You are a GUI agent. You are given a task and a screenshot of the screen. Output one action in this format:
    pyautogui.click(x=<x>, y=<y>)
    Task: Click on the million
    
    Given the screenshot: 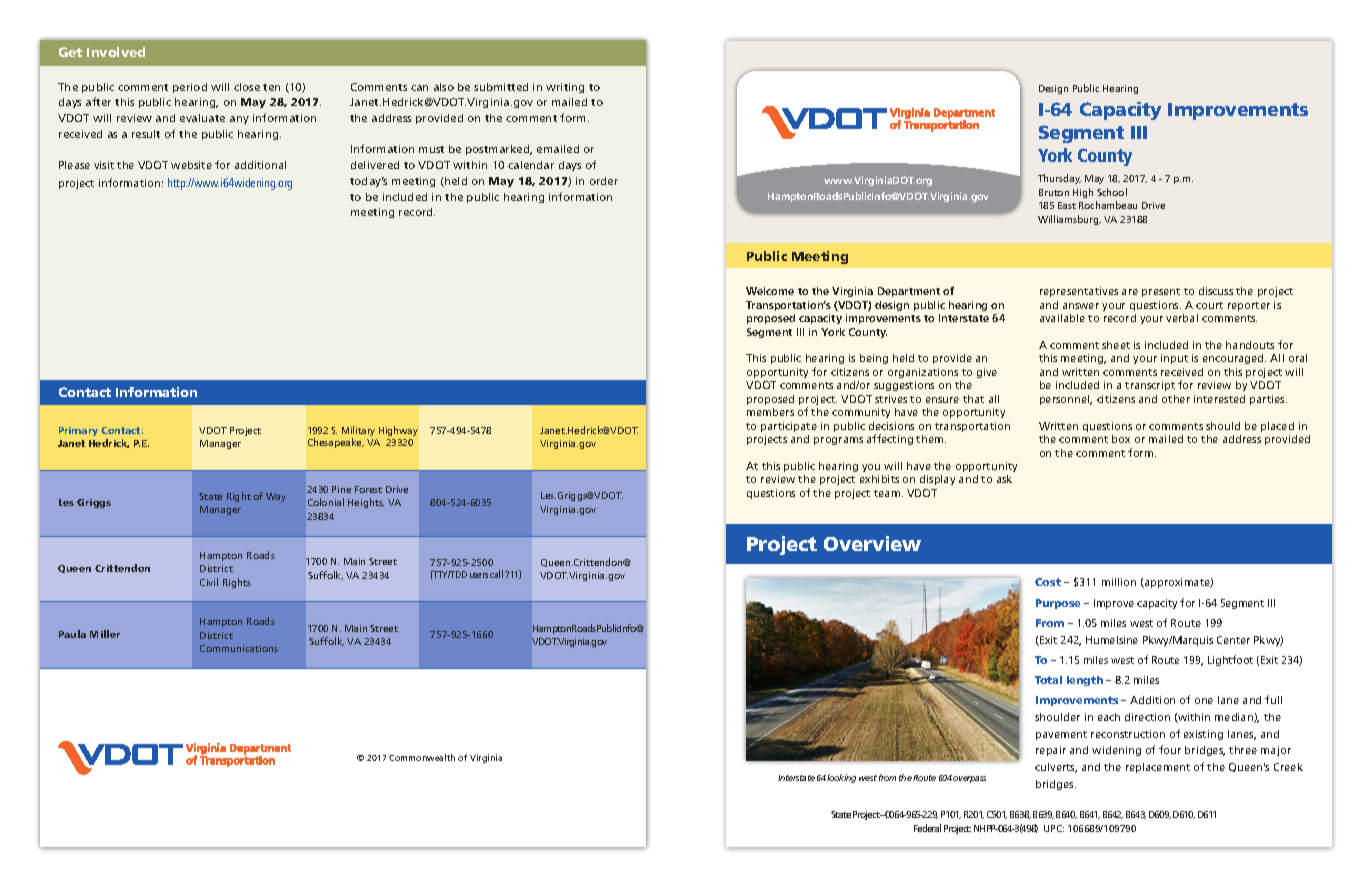 What is the action you would take?
    pyautogui.click(x=1119, y=582)
